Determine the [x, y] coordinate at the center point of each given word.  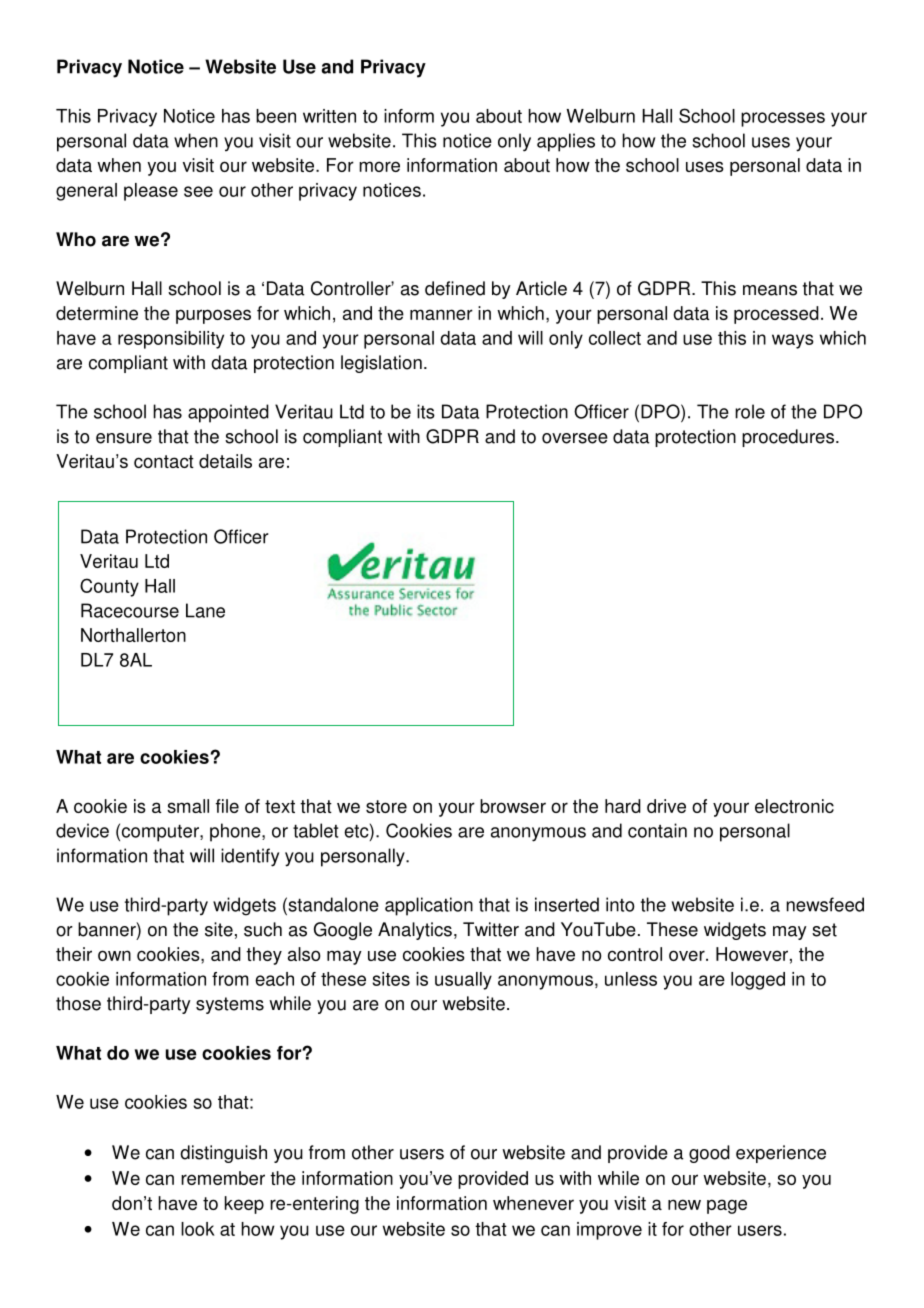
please [151, 192]
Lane [205, 610]
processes [783, 119]
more [379, 166]
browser [513, 806]
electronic [794, 806]
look [198, 1229]
